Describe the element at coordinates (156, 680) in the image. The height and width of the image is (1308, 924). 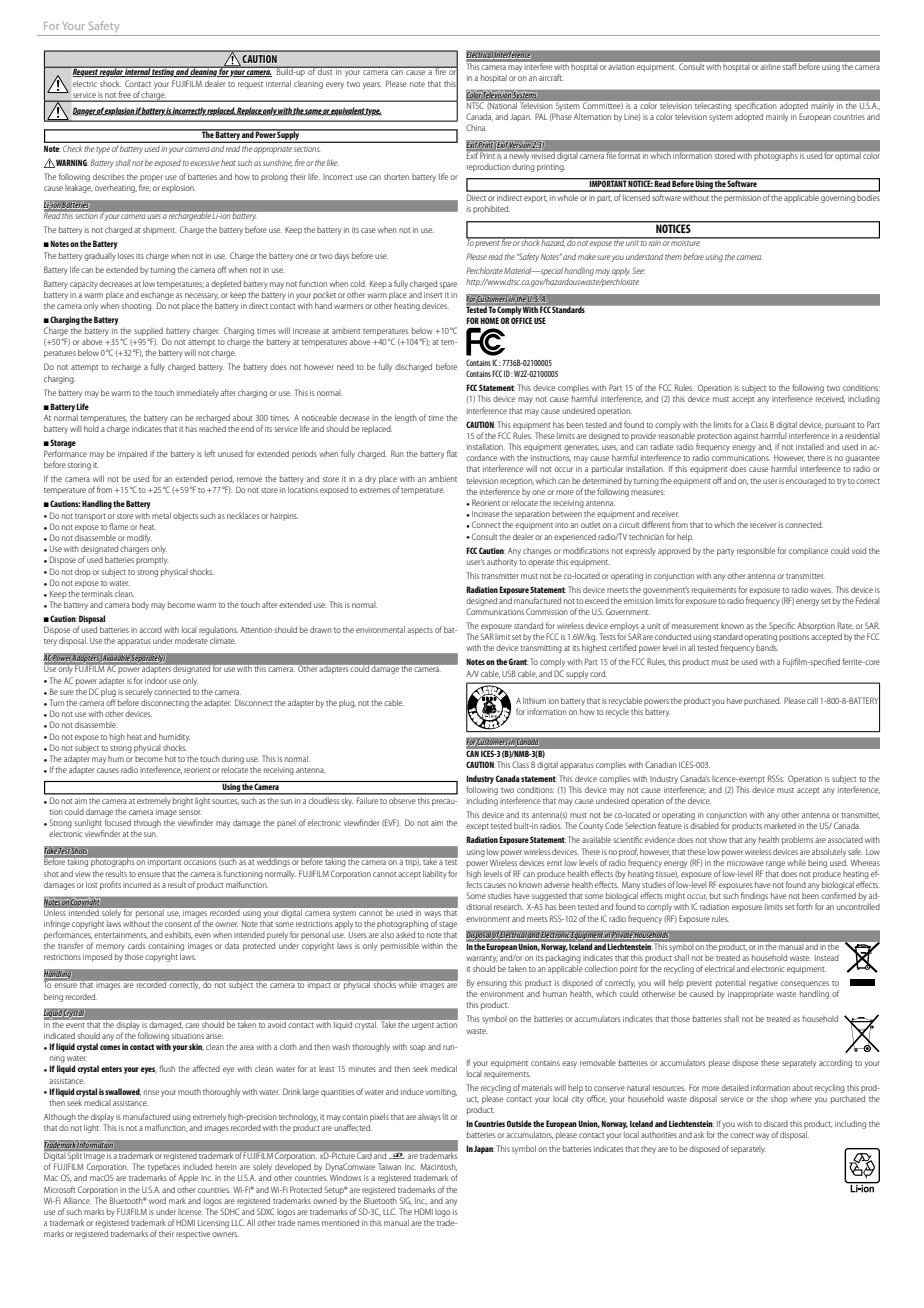
I see `indoor` at that location.
